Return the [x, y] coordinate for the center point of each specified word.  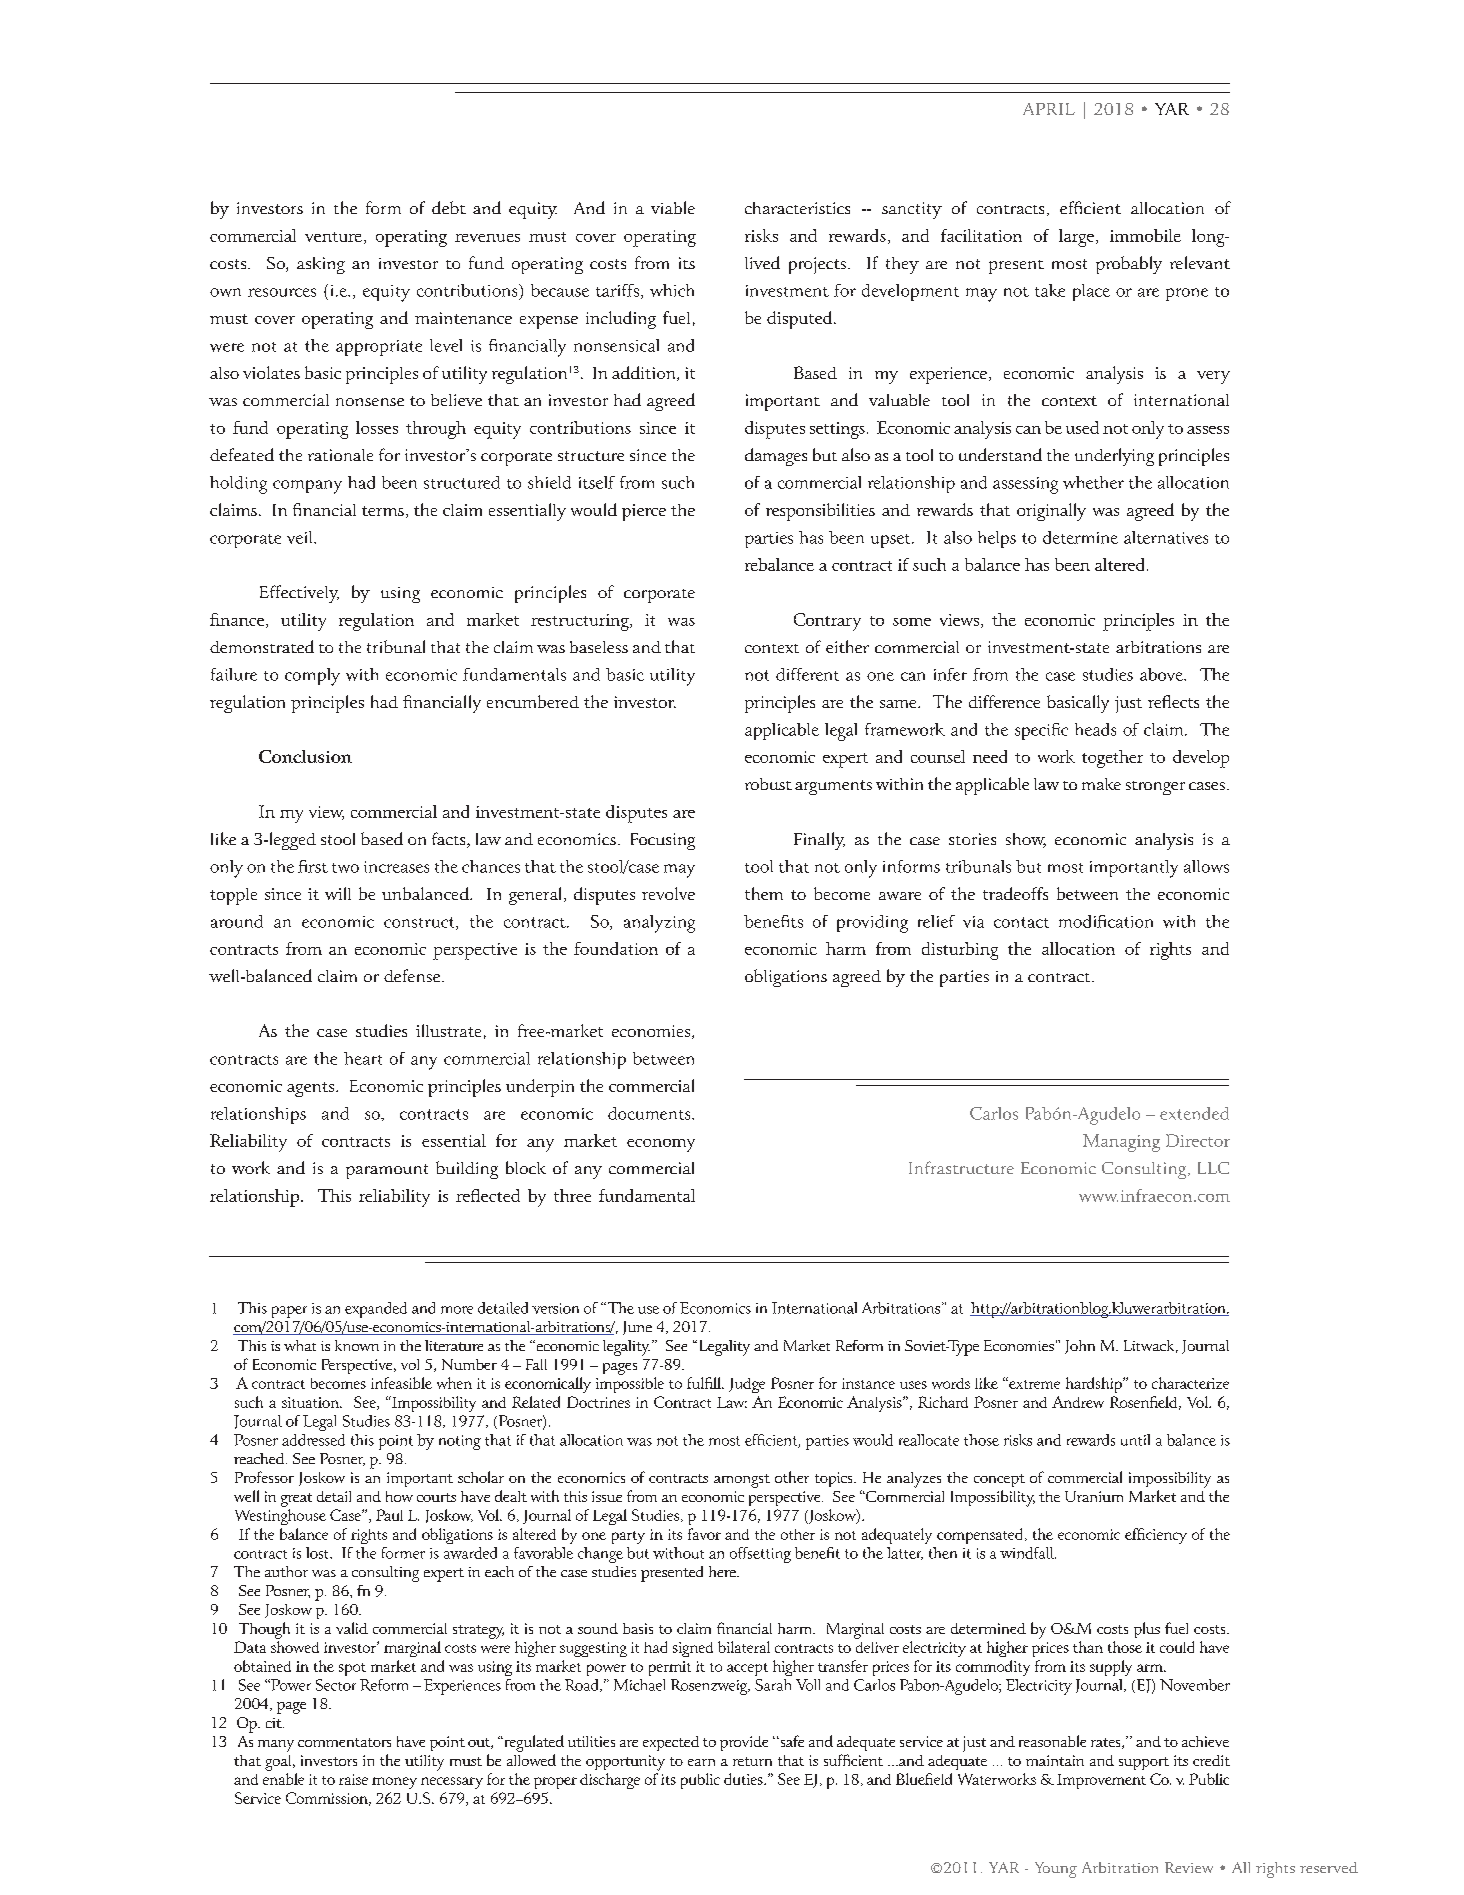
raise [353, 1779]
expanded [376, 1310]
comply [312, 677]
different [807, 674]
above [1162, 674]
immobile [1145, 235]
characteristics [797, 208]
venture [333, 237]
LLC [1213, 1168]
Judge [747, 1385]
